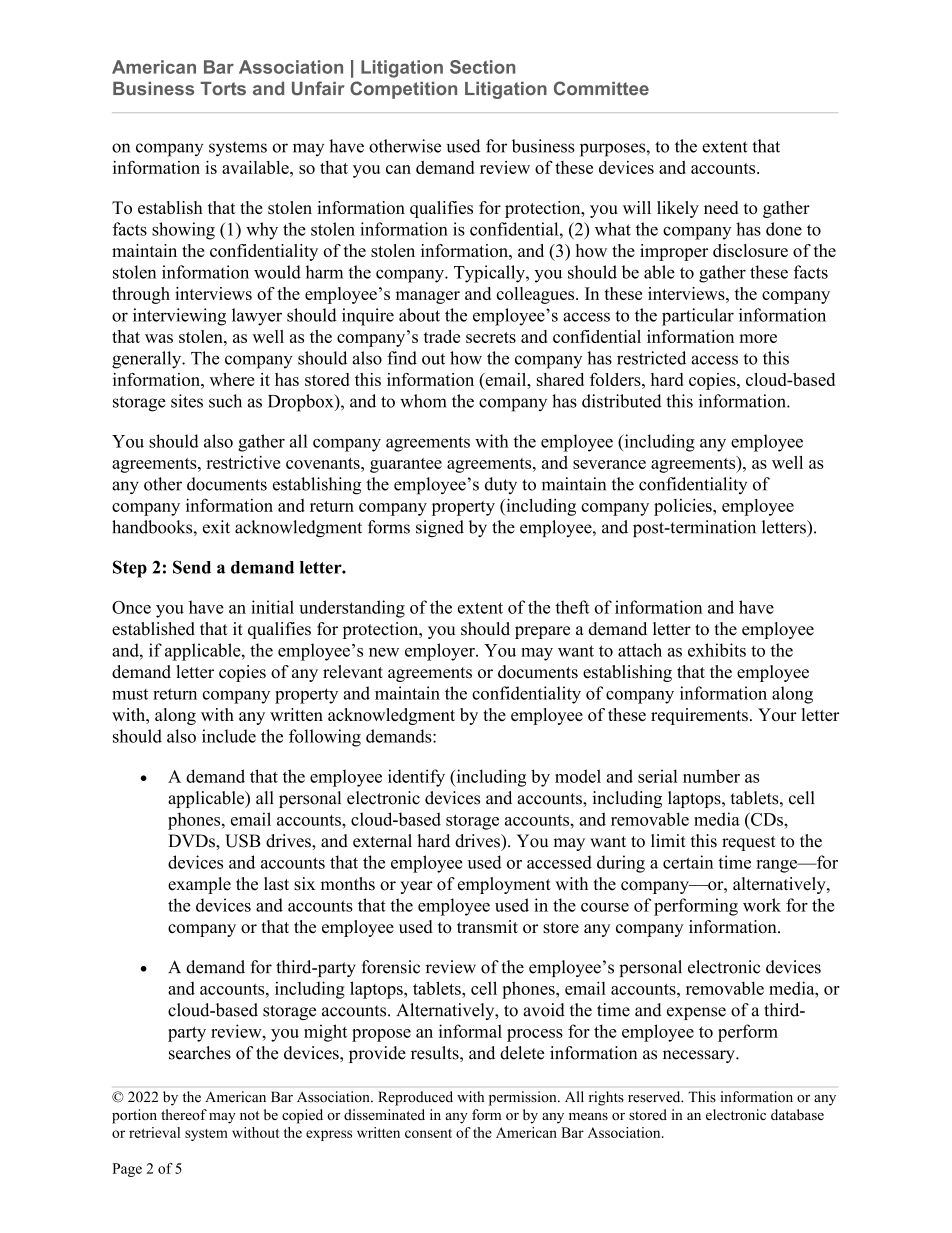 The width and height of the screenshot is (952, 1233). I want to click on reserved, so click(655, 1097).
